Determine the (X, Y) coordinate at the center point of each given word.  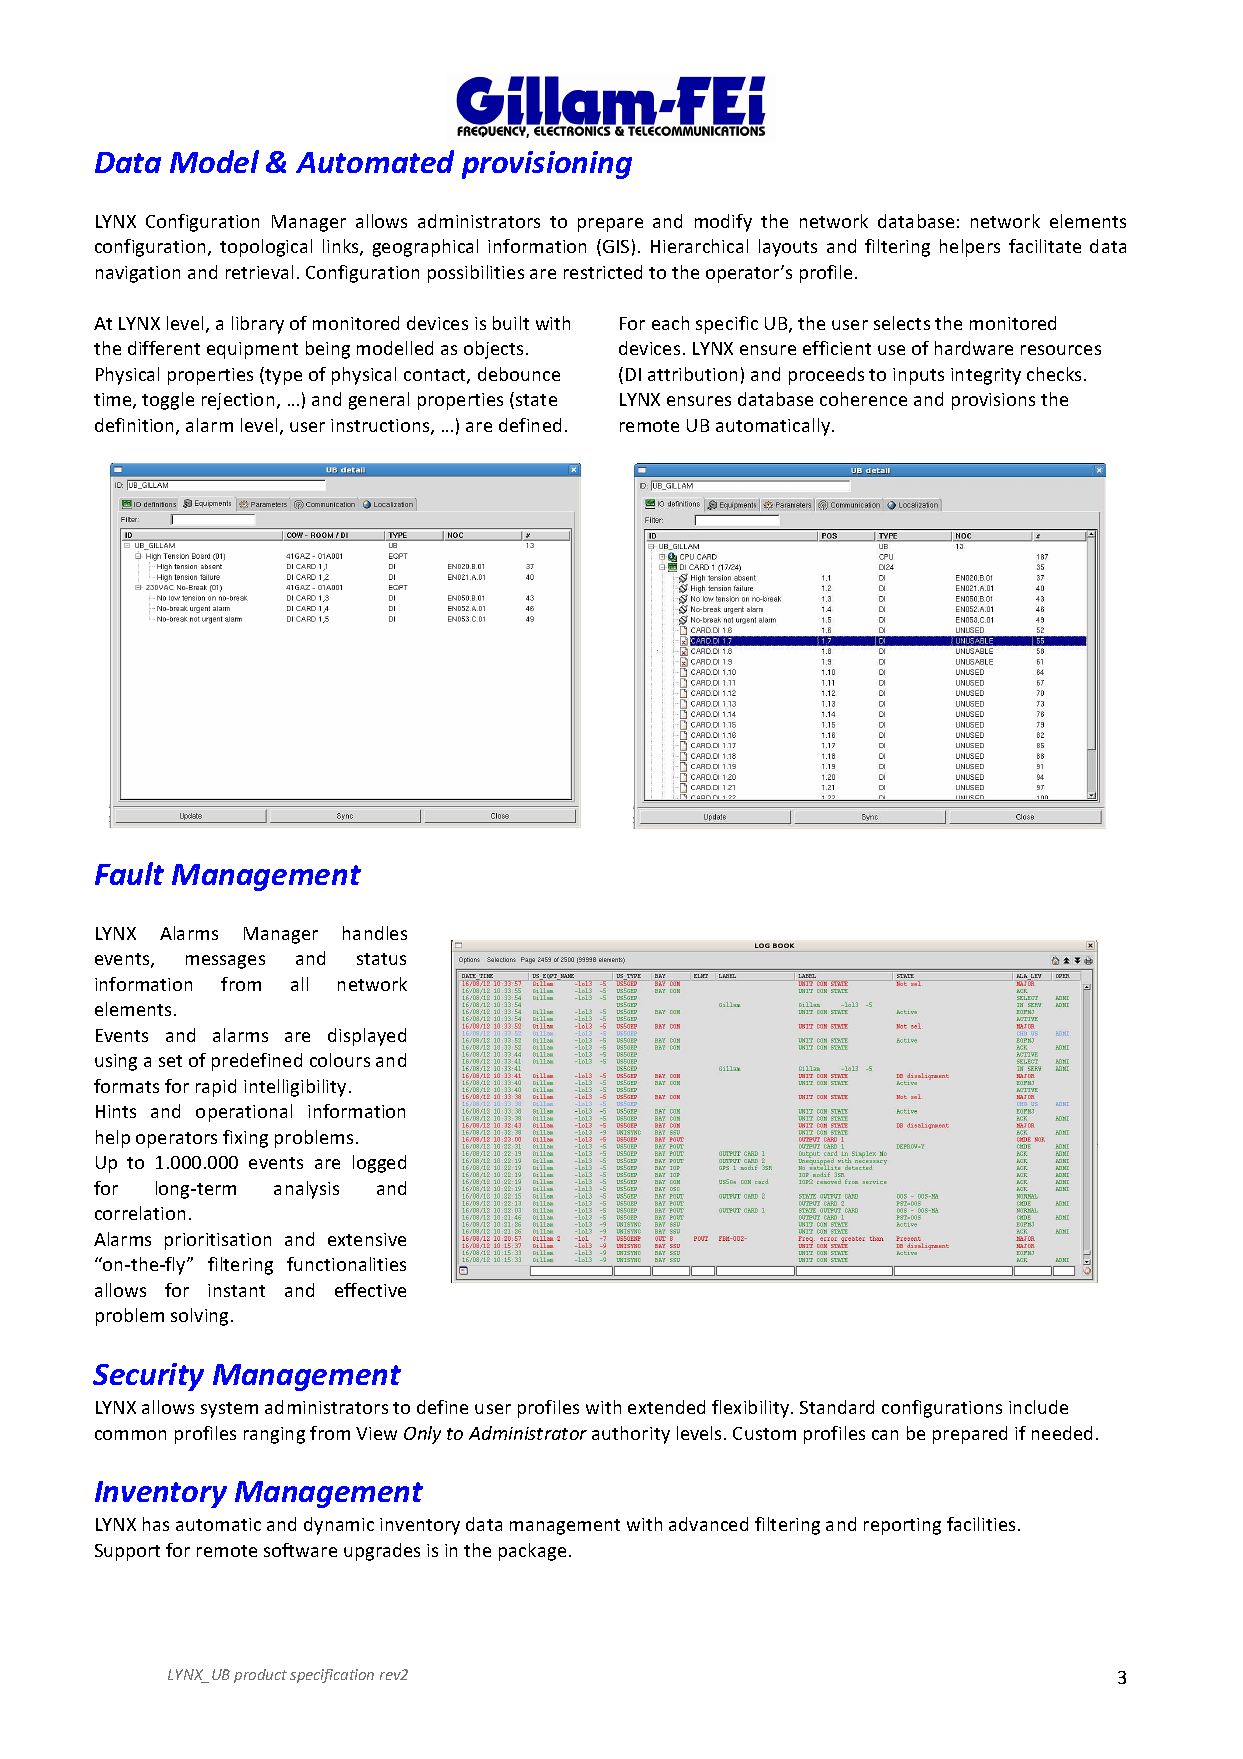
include (1038, 1407)
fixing (245, 1139)
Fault (129, 873)
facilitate (1045, 246)
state (536, 400)
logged (379, 1164)
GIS (616, 246)
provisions (993, 401)
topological (266, 248)
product (260, 1676)
